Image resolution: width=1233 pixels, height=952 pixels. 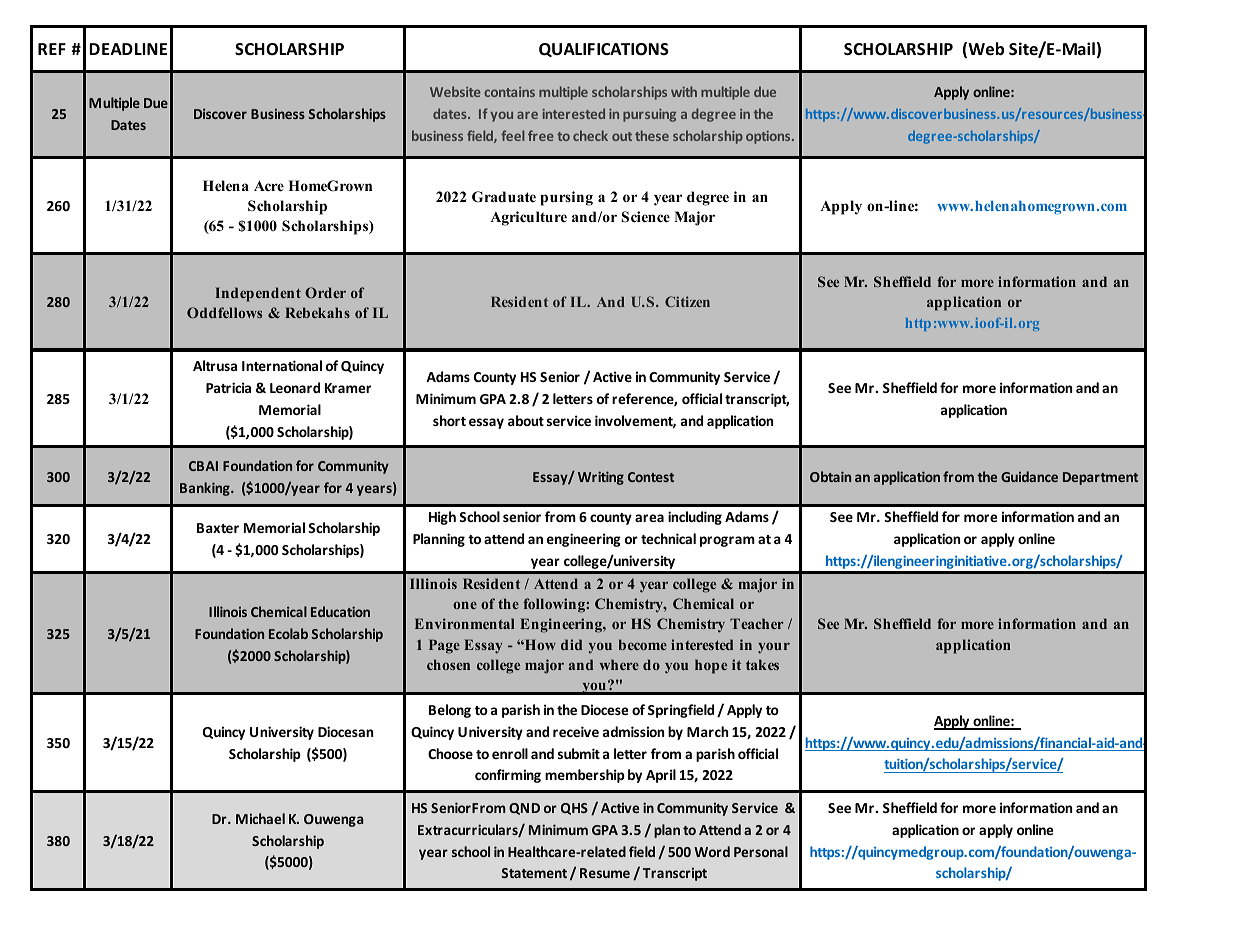 I want to click on Education, so click(x=340, y=611).
